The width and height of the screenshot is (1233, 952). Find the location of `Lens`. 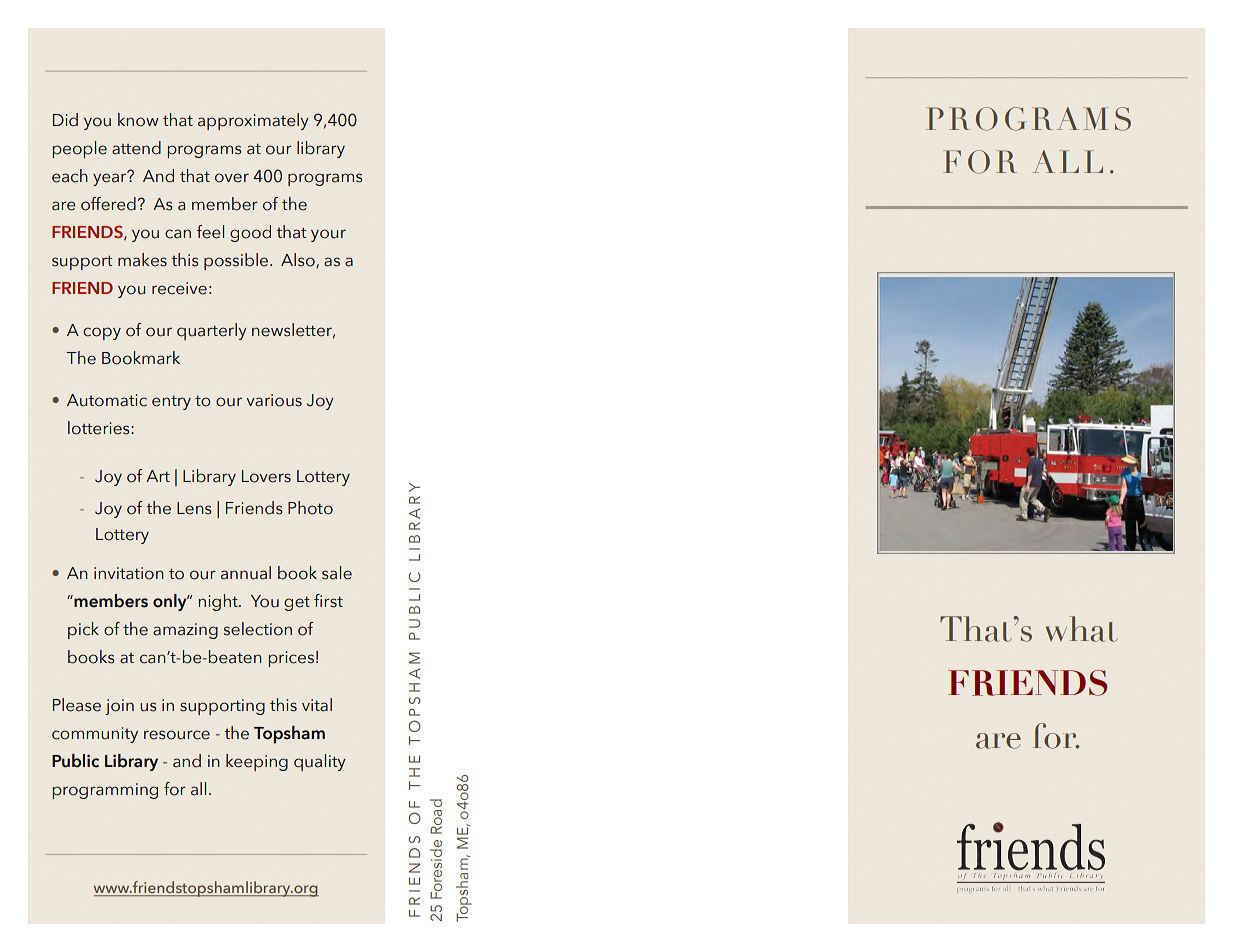

Lens is located at coordinates (194, 508).
